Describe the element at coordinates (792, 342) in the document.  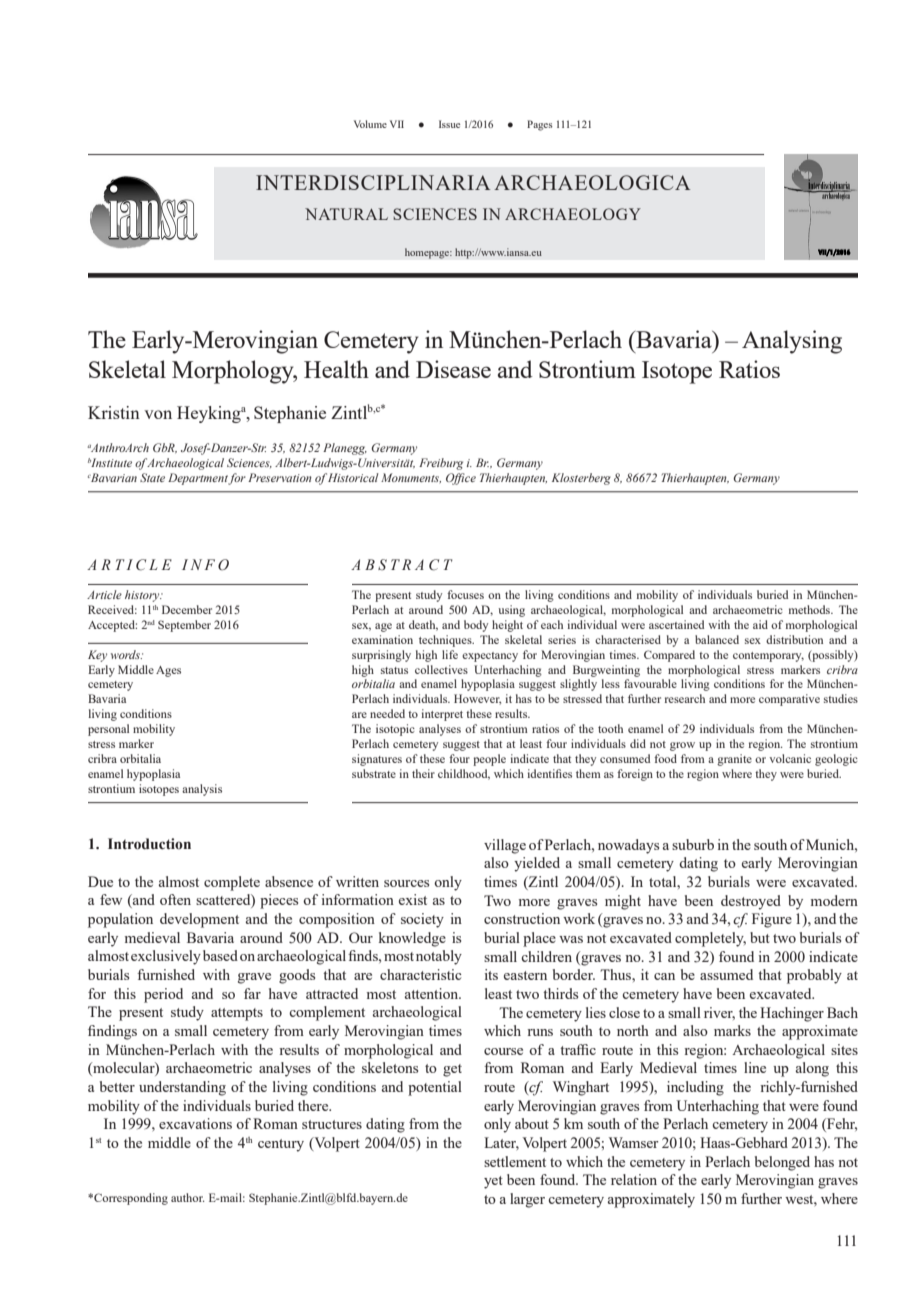
I see `Analysing` at that location.
